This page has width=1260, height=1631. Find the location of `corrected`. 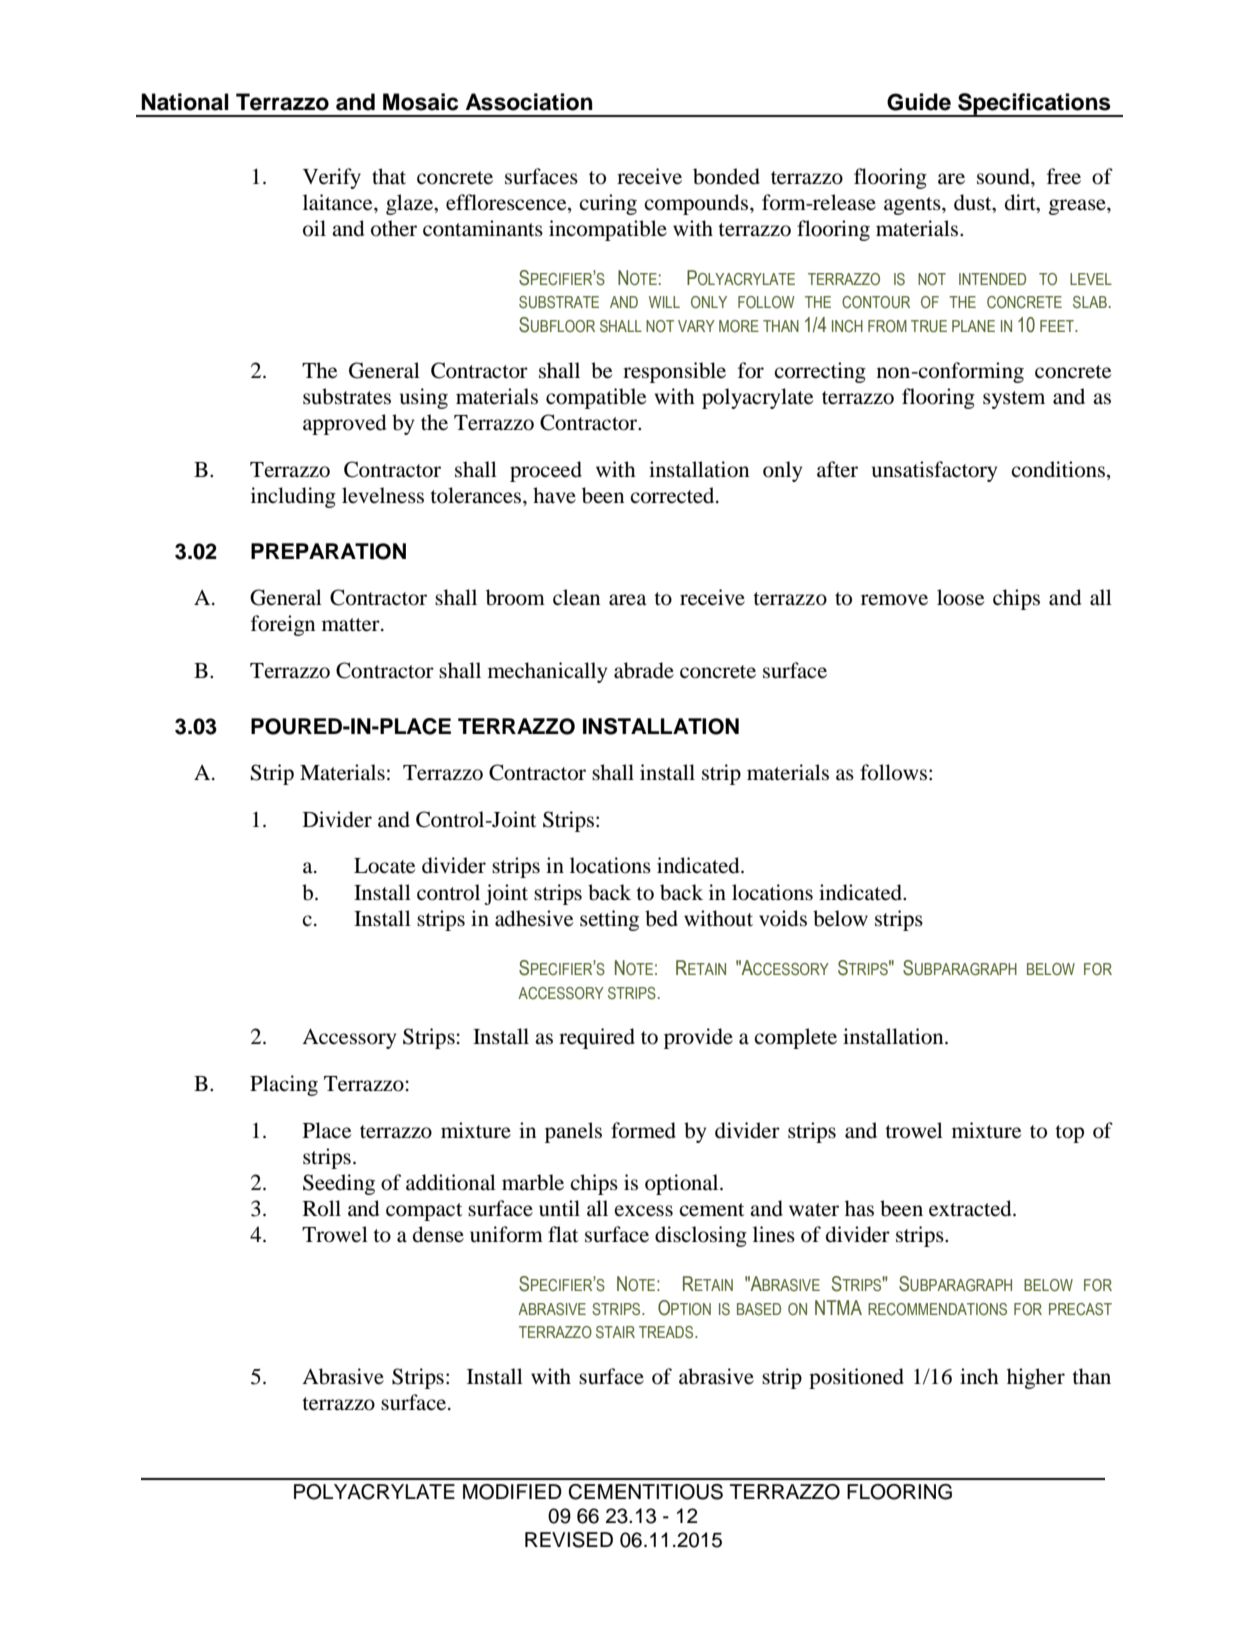

corrected is located at coordinates (673, 495).
